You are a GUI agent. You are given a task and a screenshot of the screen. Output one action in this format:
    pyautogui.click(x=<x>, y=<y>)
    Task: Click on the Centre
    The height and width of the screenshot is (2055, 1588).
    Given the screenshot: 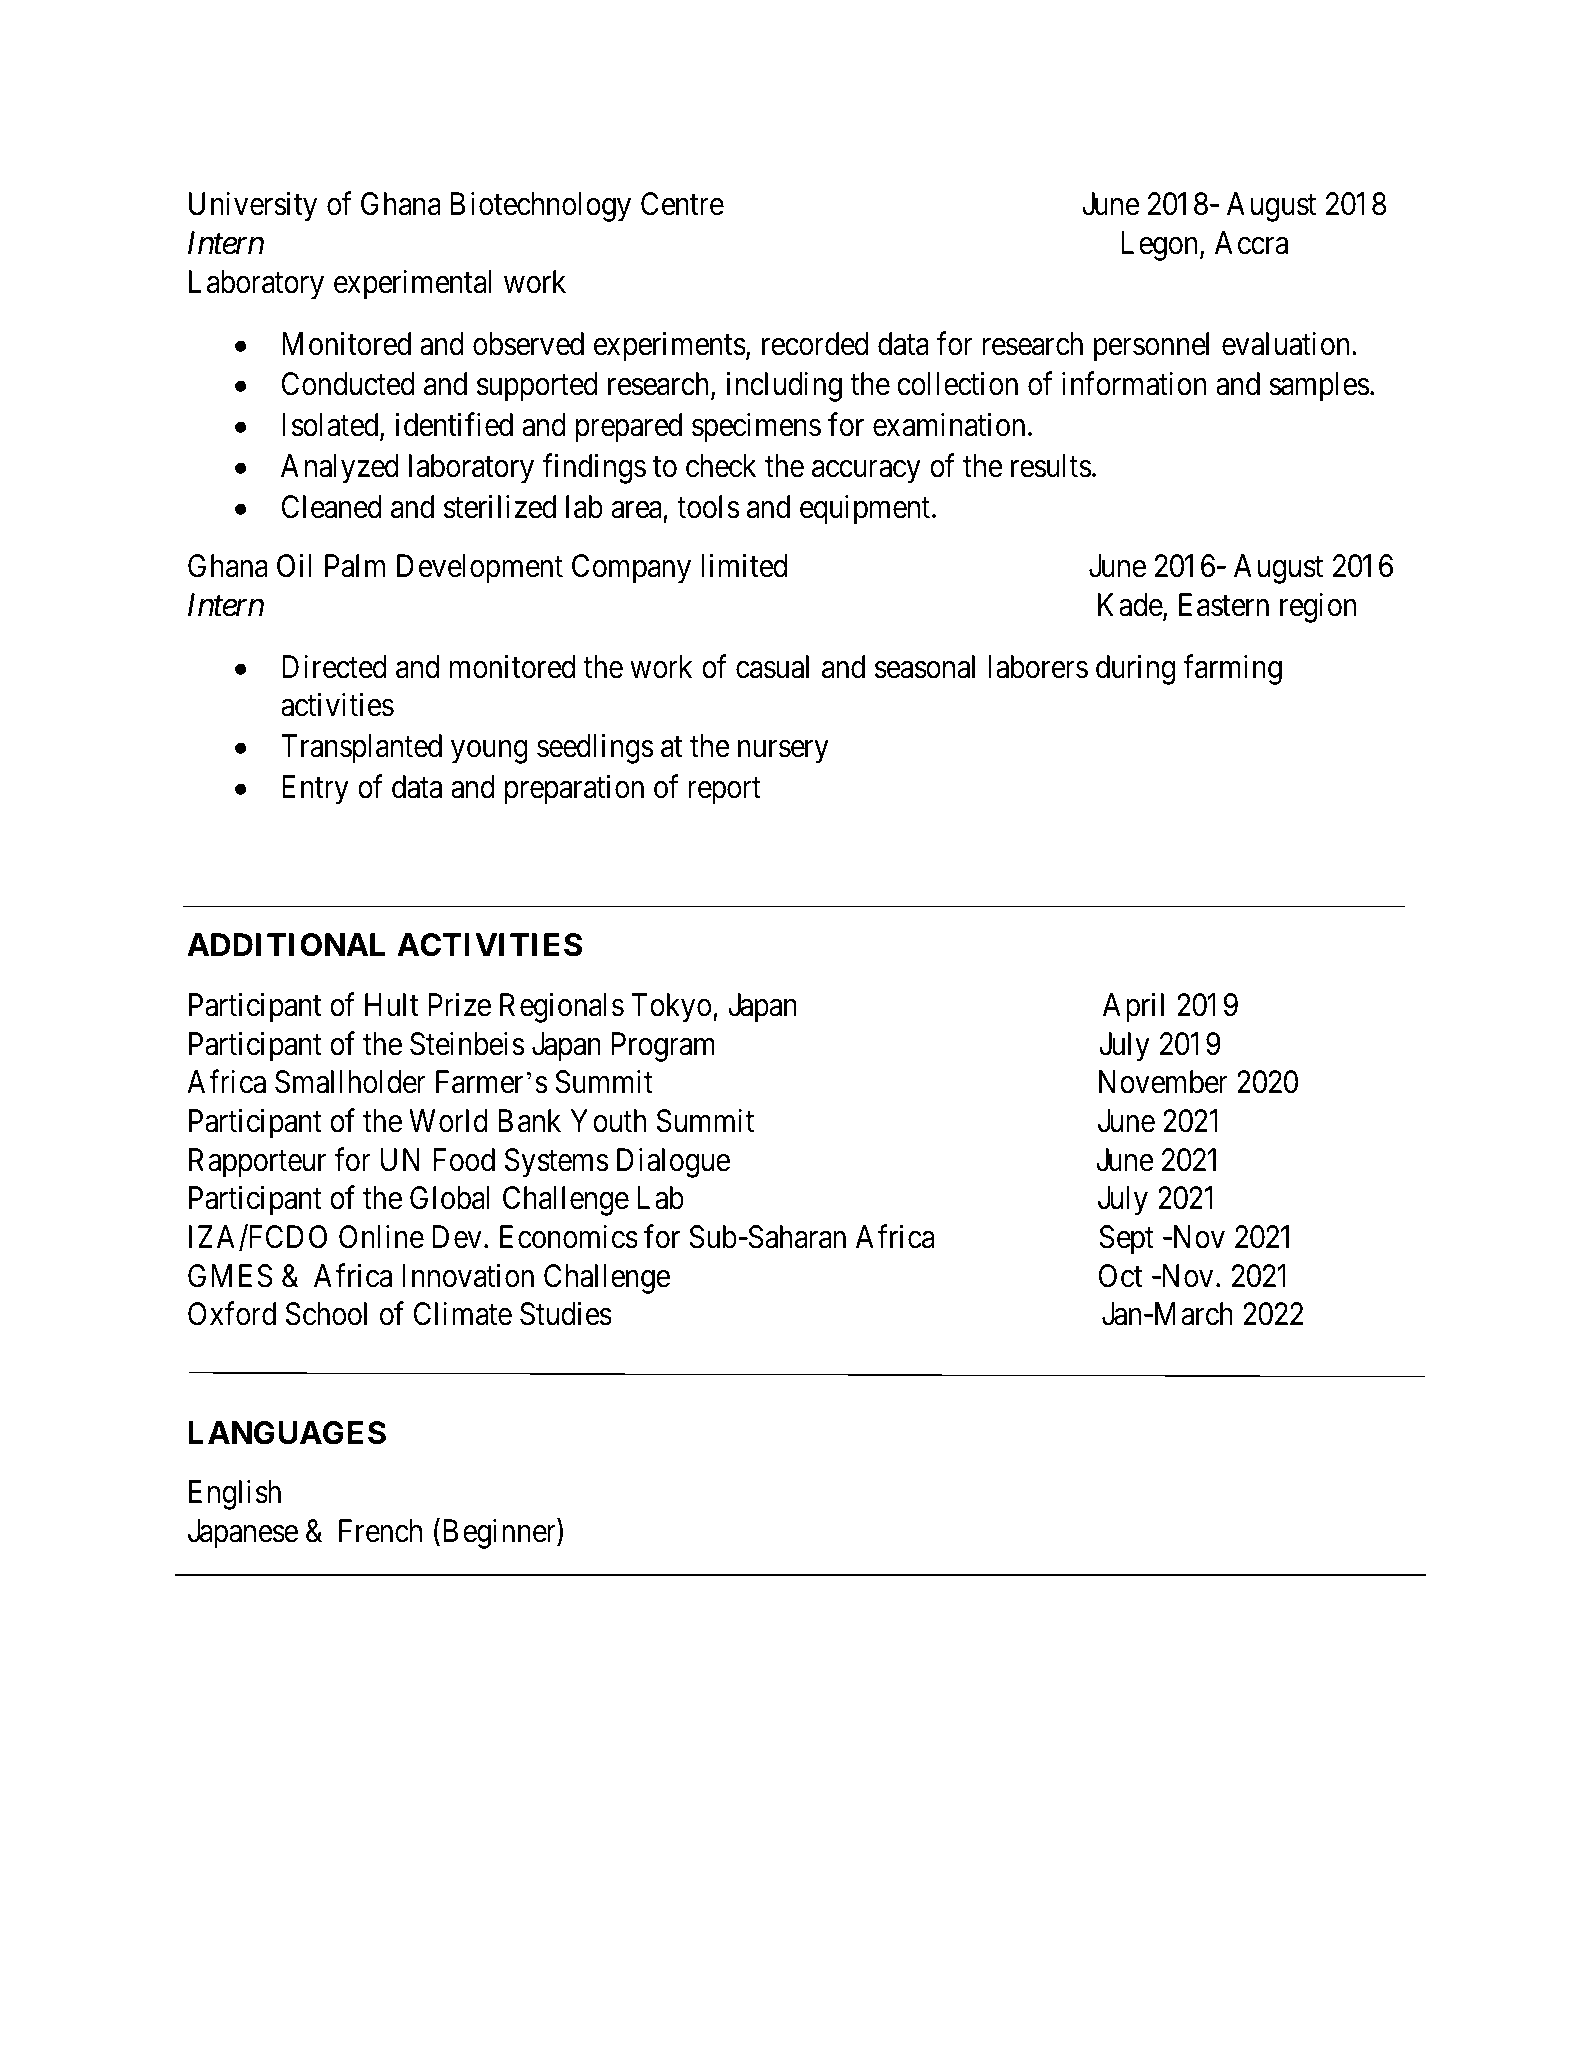 What is the action you would take?
    pyautogui.click(x=682, y=204)
